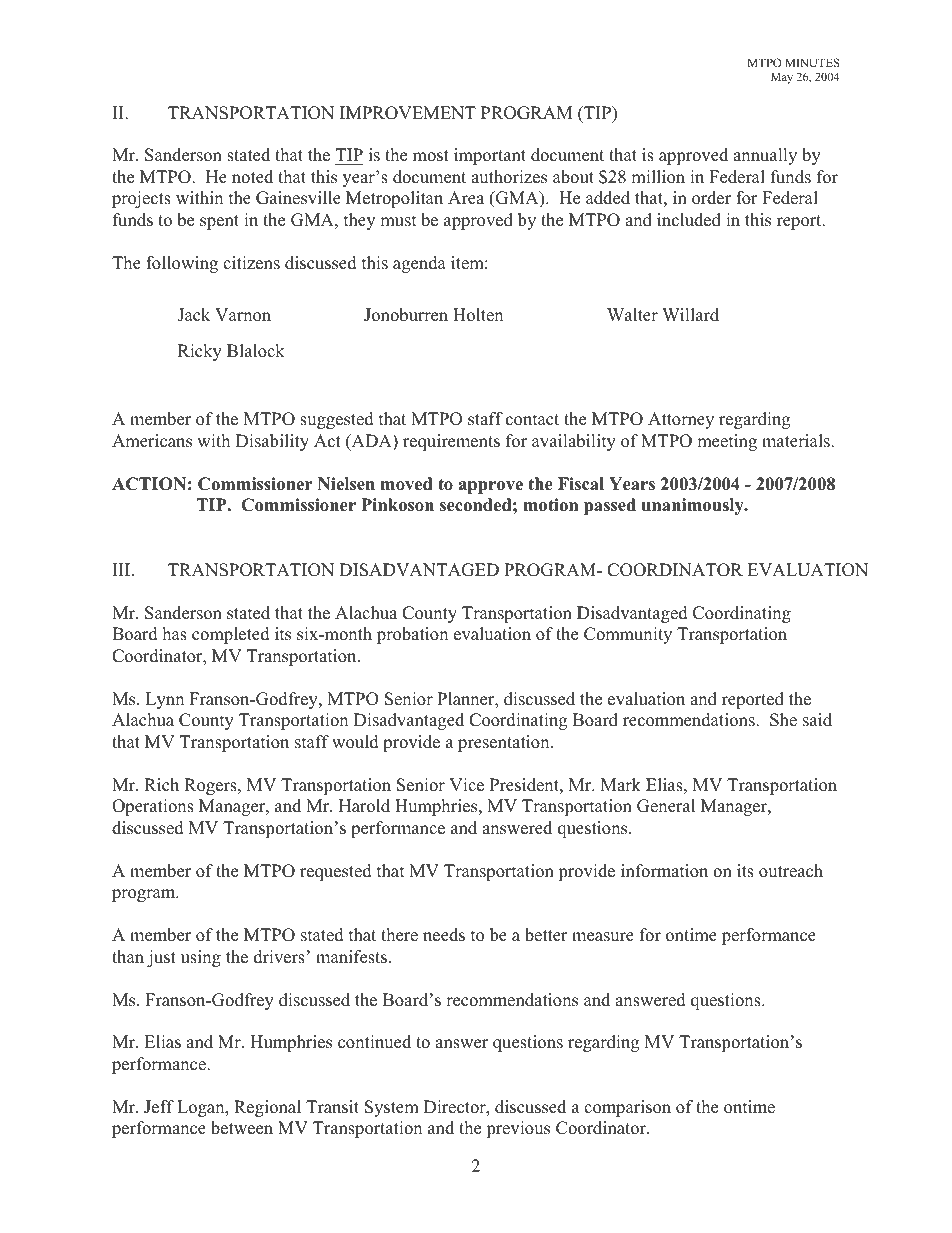 This page has height=1233, width=952. I want to click on noted, so click(252, 177).
